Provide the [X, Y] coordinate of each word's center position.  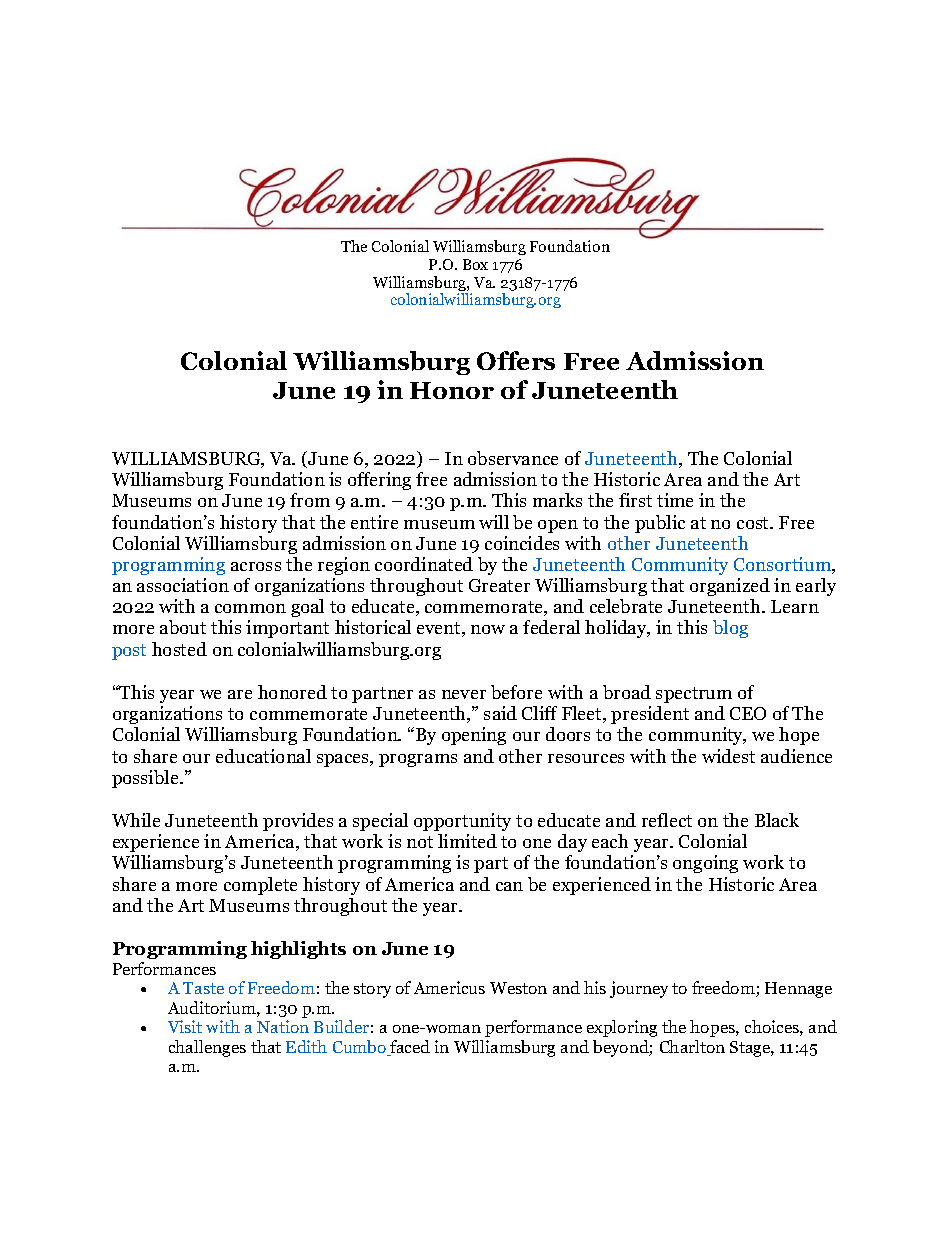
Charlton [692, 1046]
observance [513, 458]
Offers [516, 360]
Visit [185, 1026]
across [256, 566]
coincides [522, 543]
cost [754, 523]
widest [728, 756]
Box [475, 264]
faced [409, 1048]
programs [418, 760]
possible [146, 779]
